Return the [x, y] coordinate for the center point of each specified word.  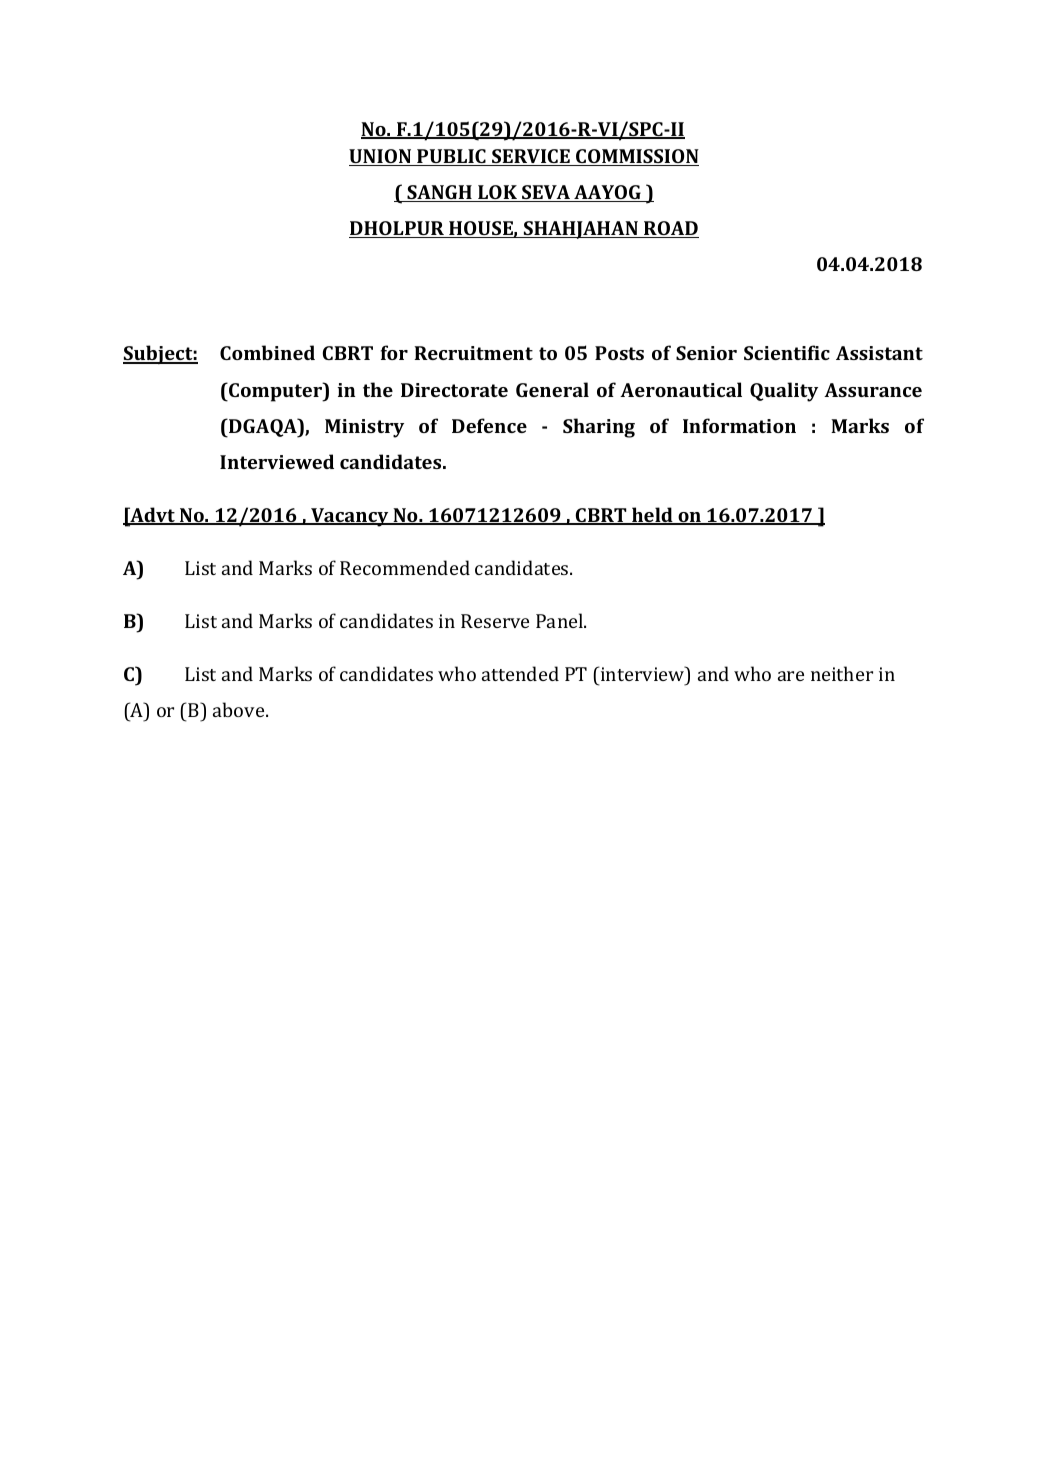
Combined [267, 352]
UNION [381, 157]
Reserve [495, 621]
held [652, 516]
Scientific [787, 352]
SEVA [546, 193]
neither [842, 673]
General [552, 389]
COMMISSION [636, 157]
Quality [784, 392]
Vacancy [350, 517]
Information [739, 425]
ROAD [670, 229]
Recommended [405, 567]
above [240, 709]
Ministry [364, 428]
